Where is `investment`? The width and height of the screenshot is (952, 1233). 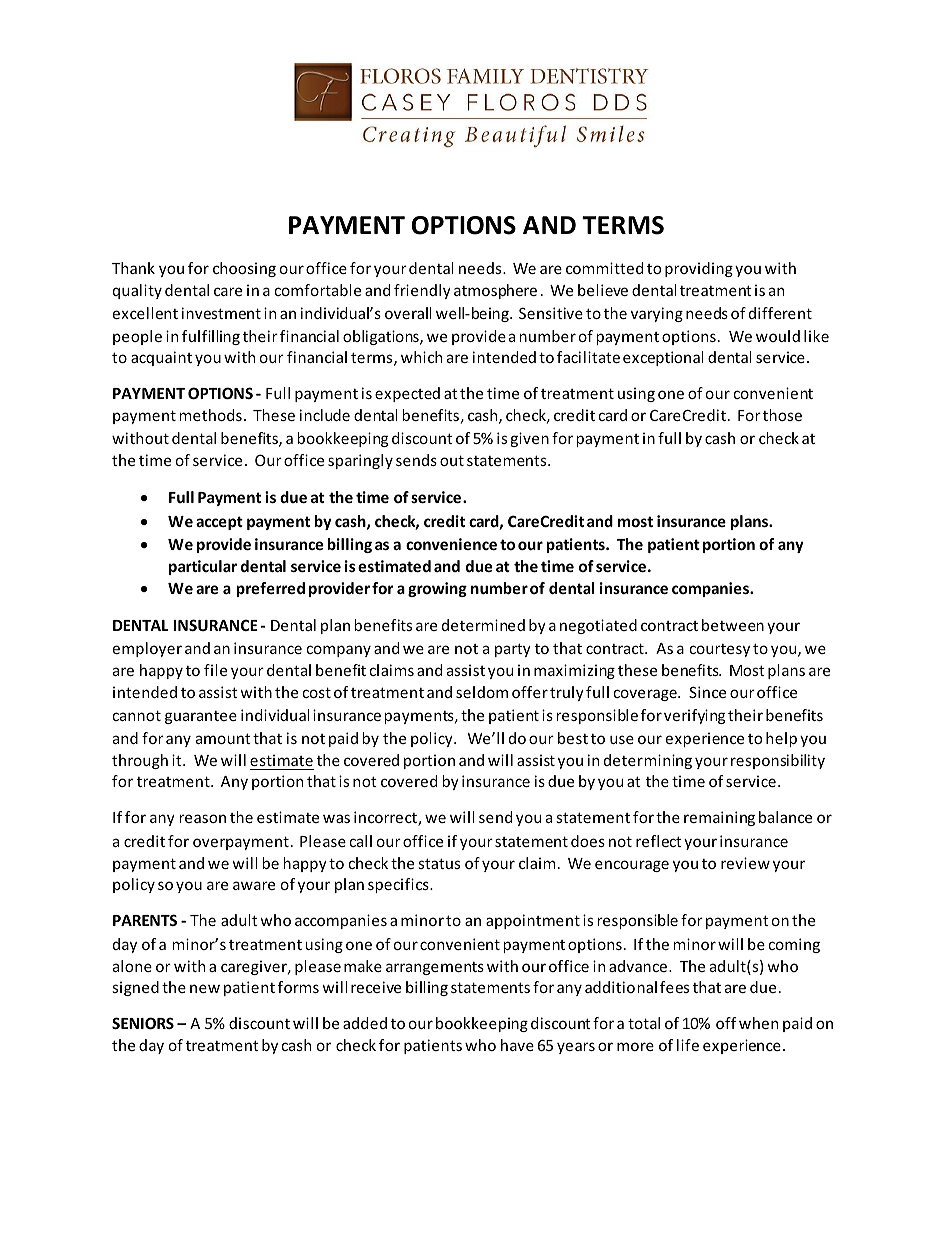
investment is located at coordinates (221, 313).
